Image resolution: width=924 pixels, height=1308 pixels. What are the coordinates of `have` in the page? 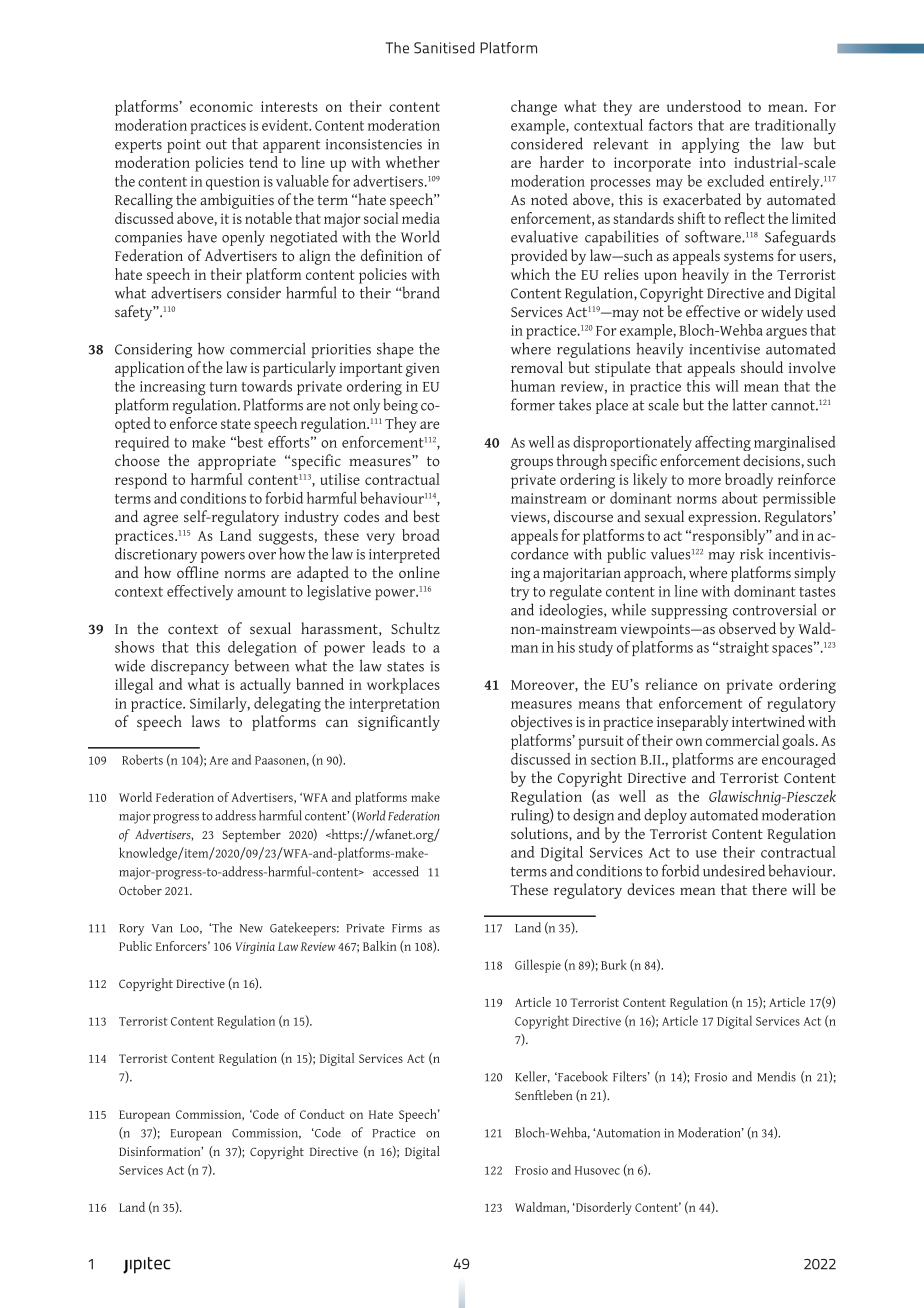 It's located at (202, 236).
